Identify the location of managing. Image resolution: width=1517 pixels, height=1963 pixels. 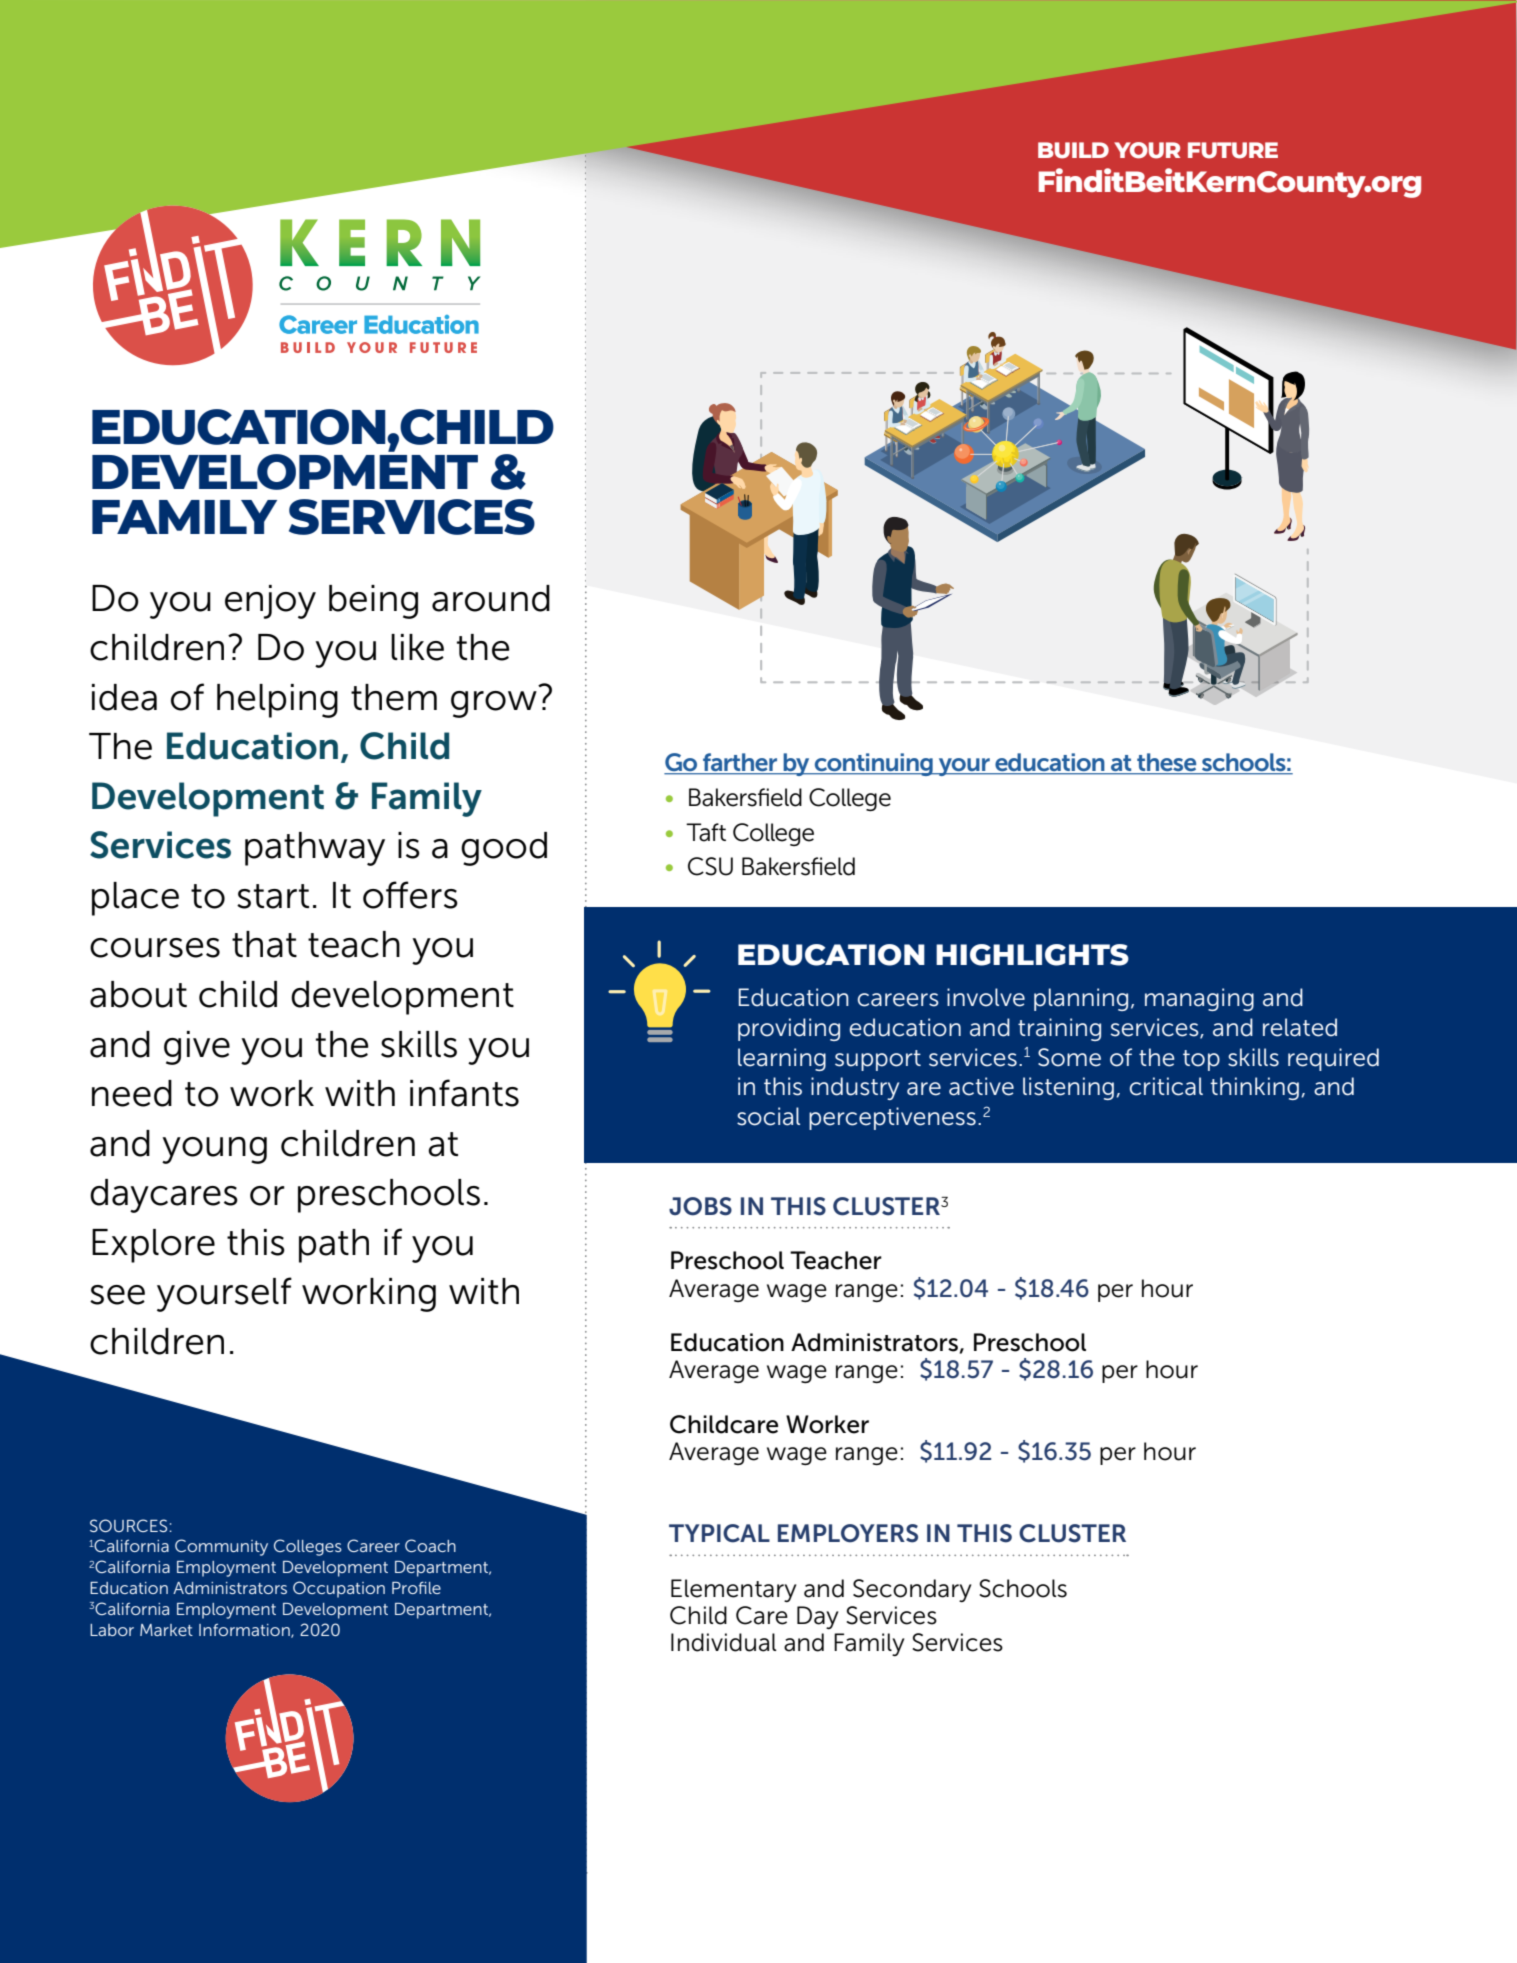
(1199, 999).
